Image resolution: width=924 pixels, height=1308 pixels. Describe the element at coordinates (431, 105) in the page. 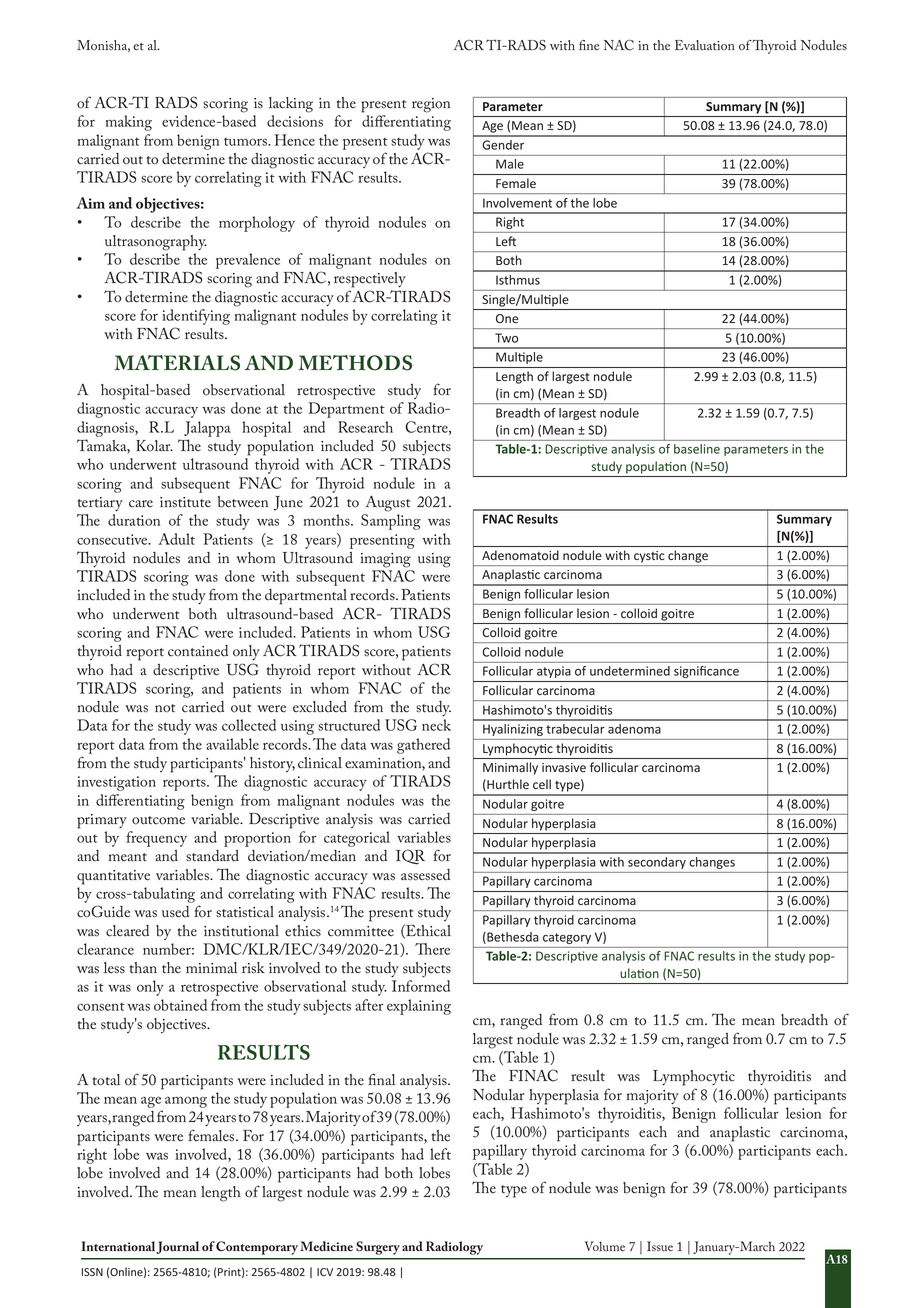

I see `region` at that location.
